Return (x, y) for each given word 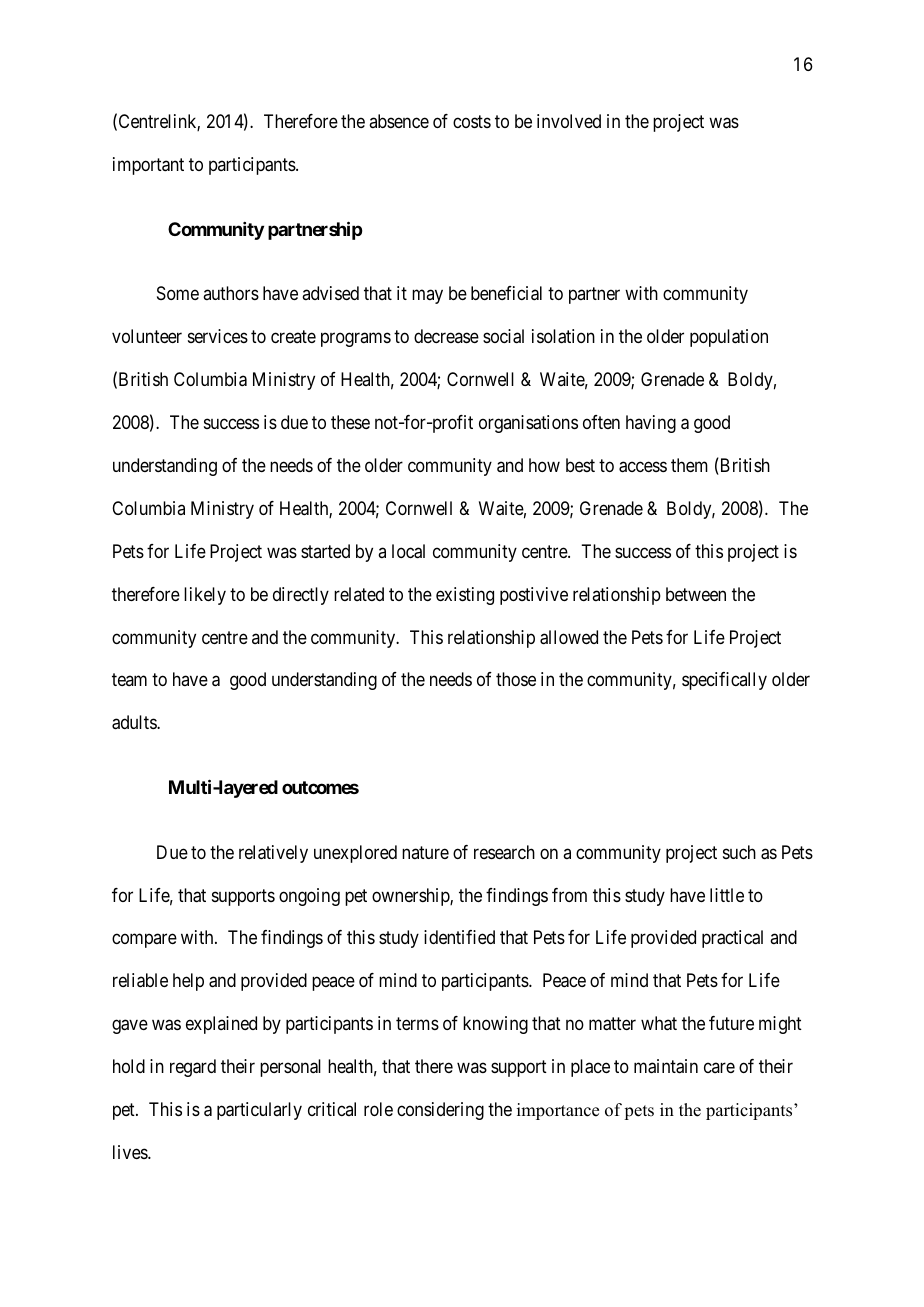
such (739, 852)
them (689, 465)
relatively (273, 854)
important (148, 166)
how (544, 465)
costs (472, 121)
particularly (259, 1111)
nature (425, 852)
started (325, 551)
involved (569, 121)
